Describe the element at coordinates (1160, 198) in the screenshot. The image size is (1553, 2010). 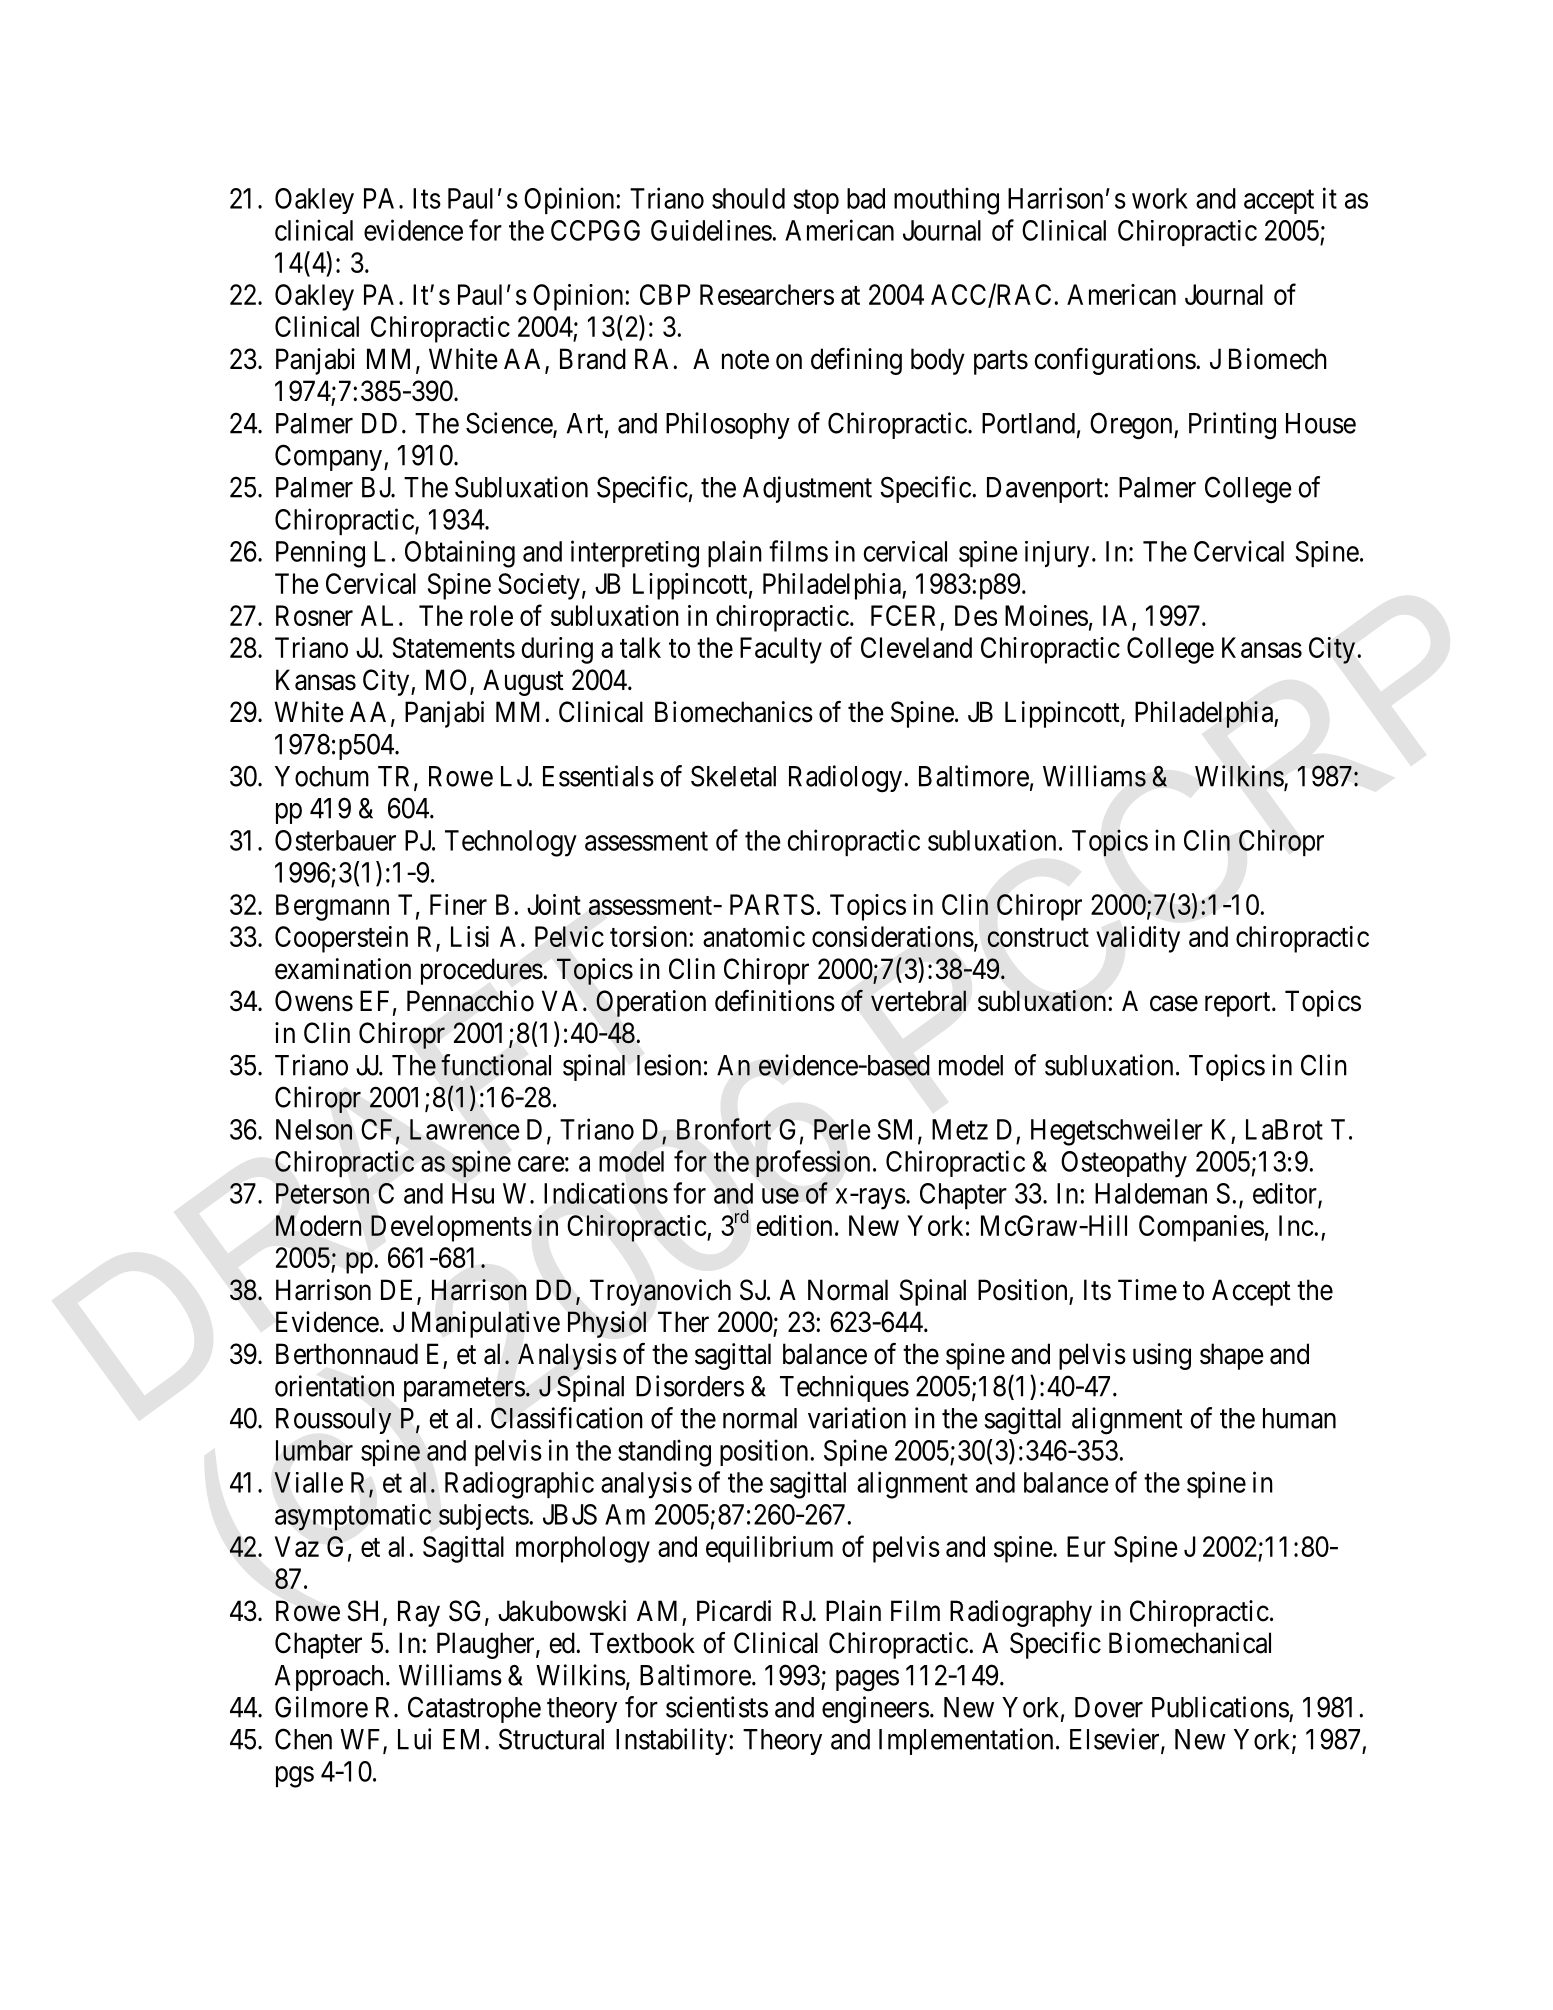
I see `work` at that location.
